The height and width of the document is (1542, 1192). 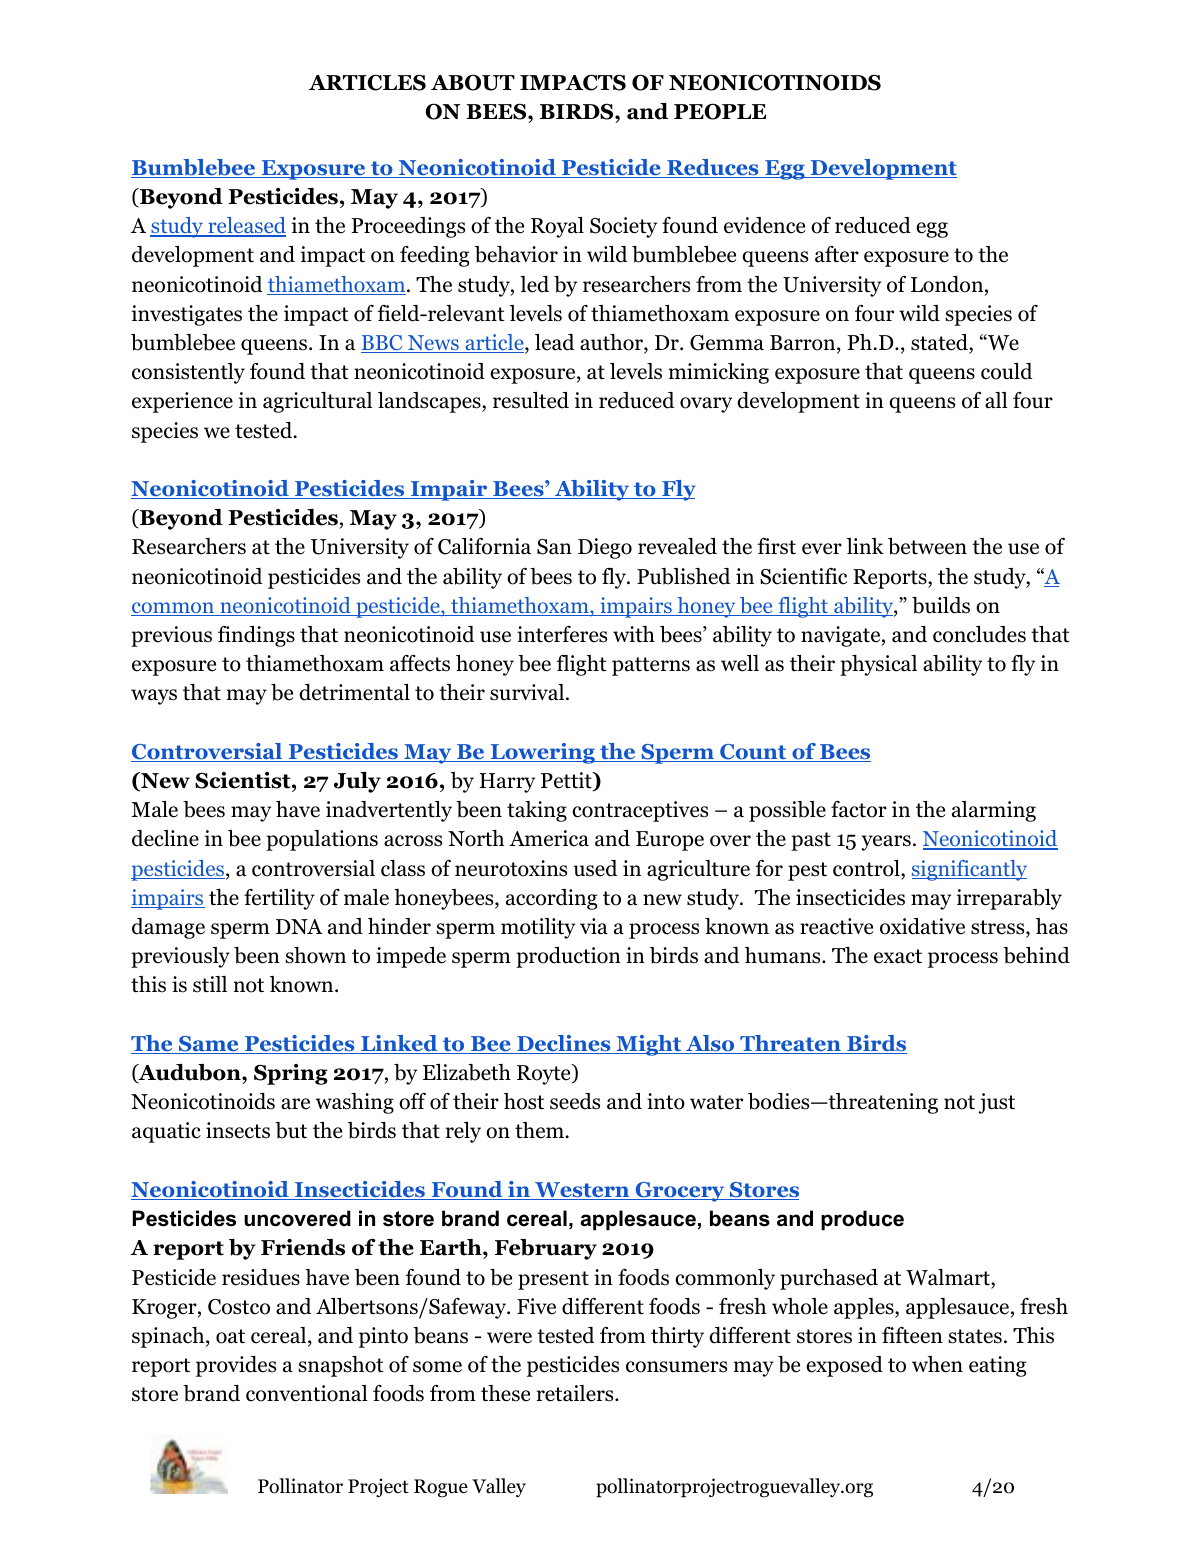 What do you see at coordinates (246, 226) in the document?
I see `released` at bounding box center [246, 226].
